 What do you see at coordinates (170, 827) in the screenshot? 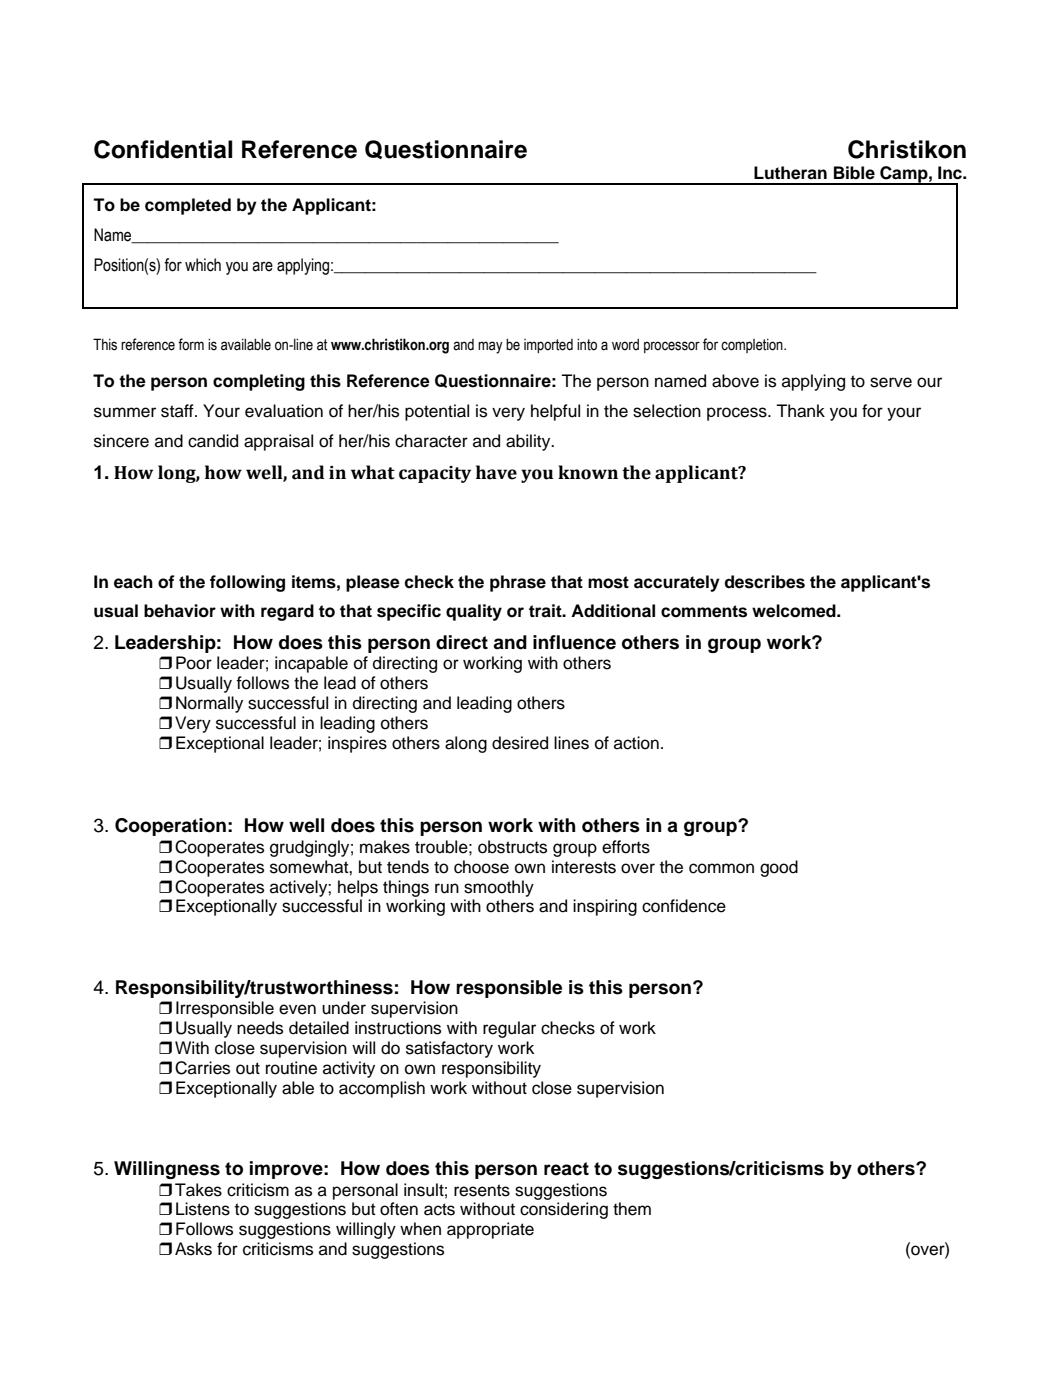
I see `Cooperation` at bounding box center [170, 827].
